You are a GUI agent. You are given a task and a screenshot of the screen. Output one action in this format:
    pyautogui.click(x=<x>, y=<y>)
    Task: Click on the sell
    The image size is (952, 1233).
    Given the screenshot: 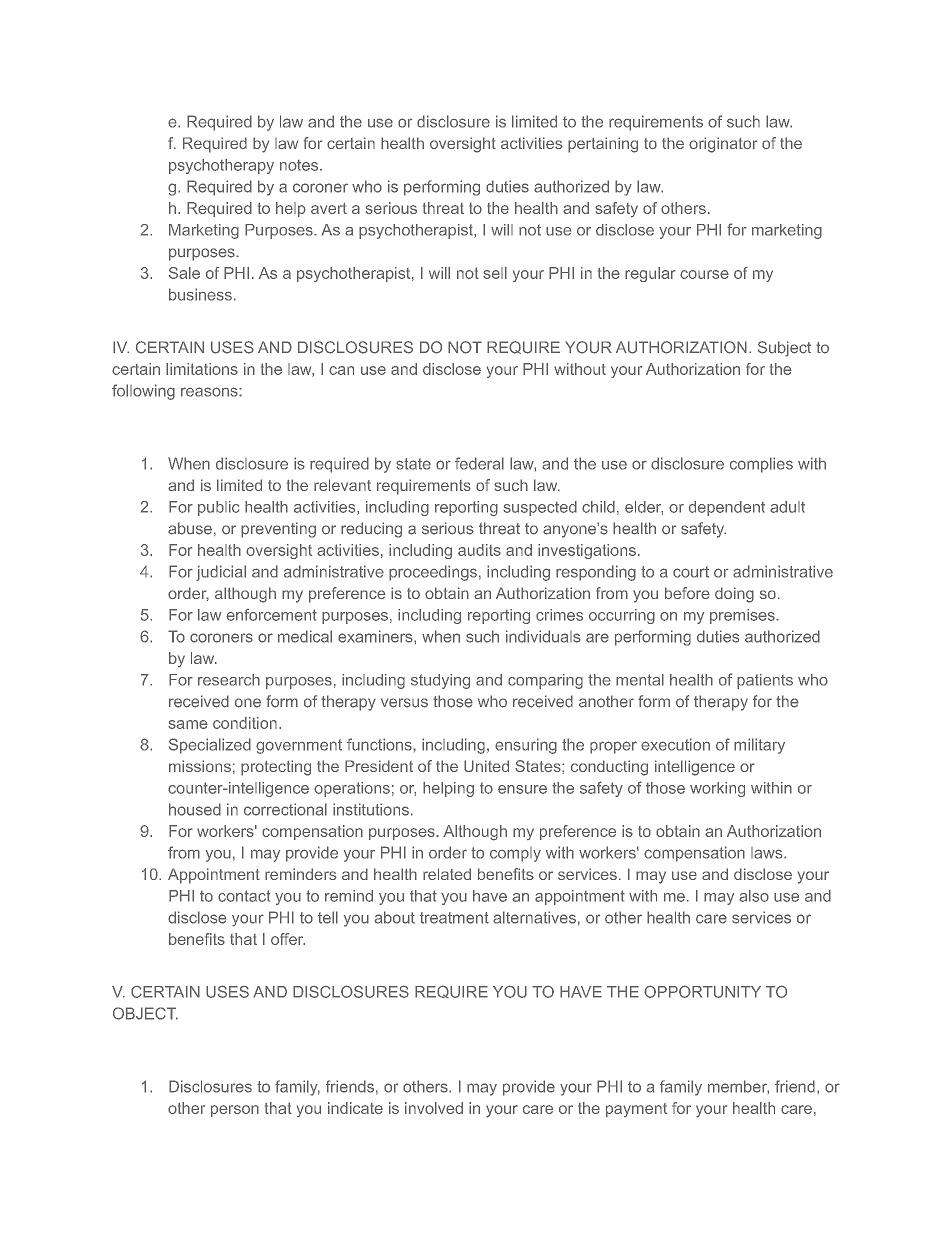 What is the action you would take?
    pyautogui.click(x=495, y=273)
